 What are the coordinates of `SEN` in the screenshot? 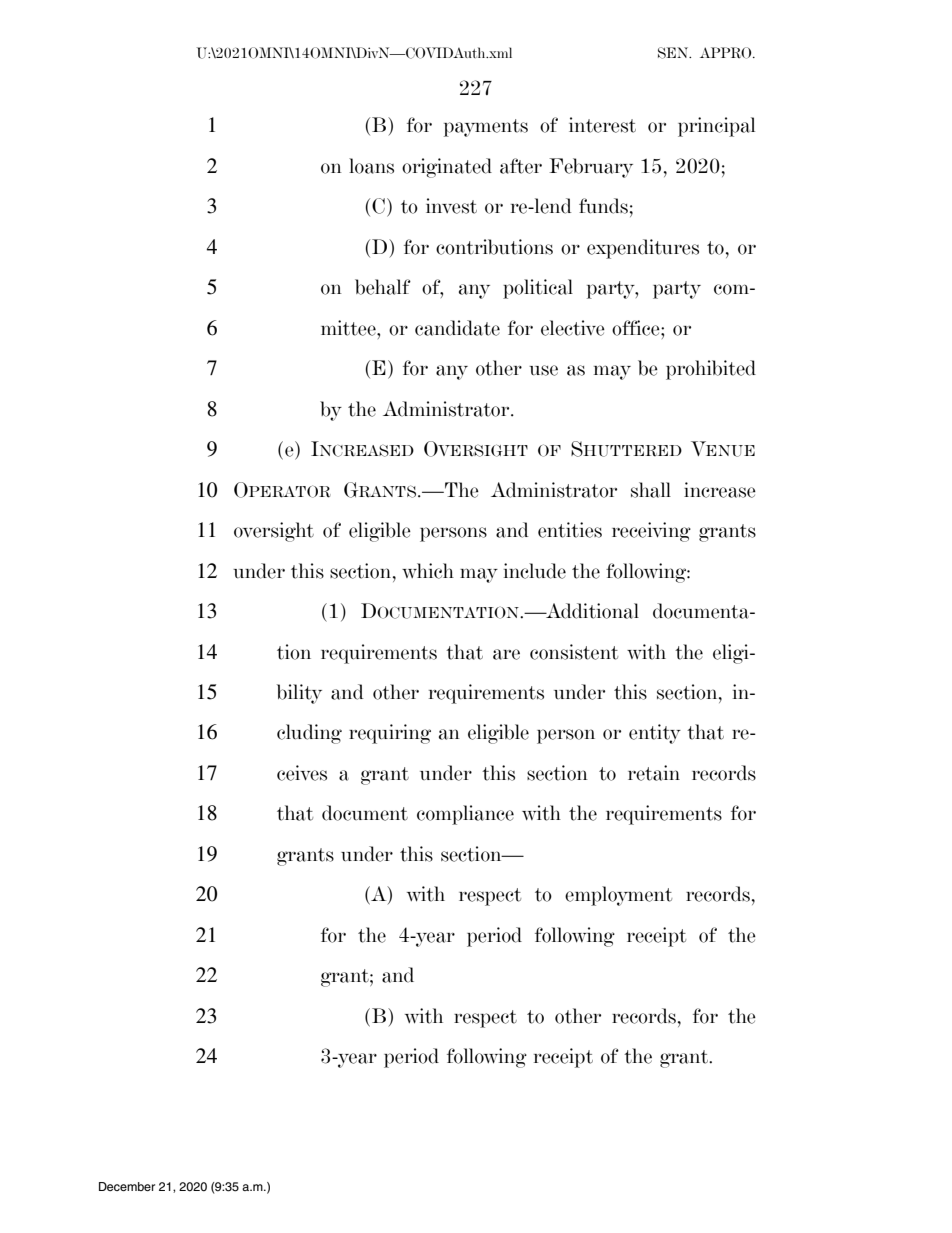 It's located at (674, 53).
